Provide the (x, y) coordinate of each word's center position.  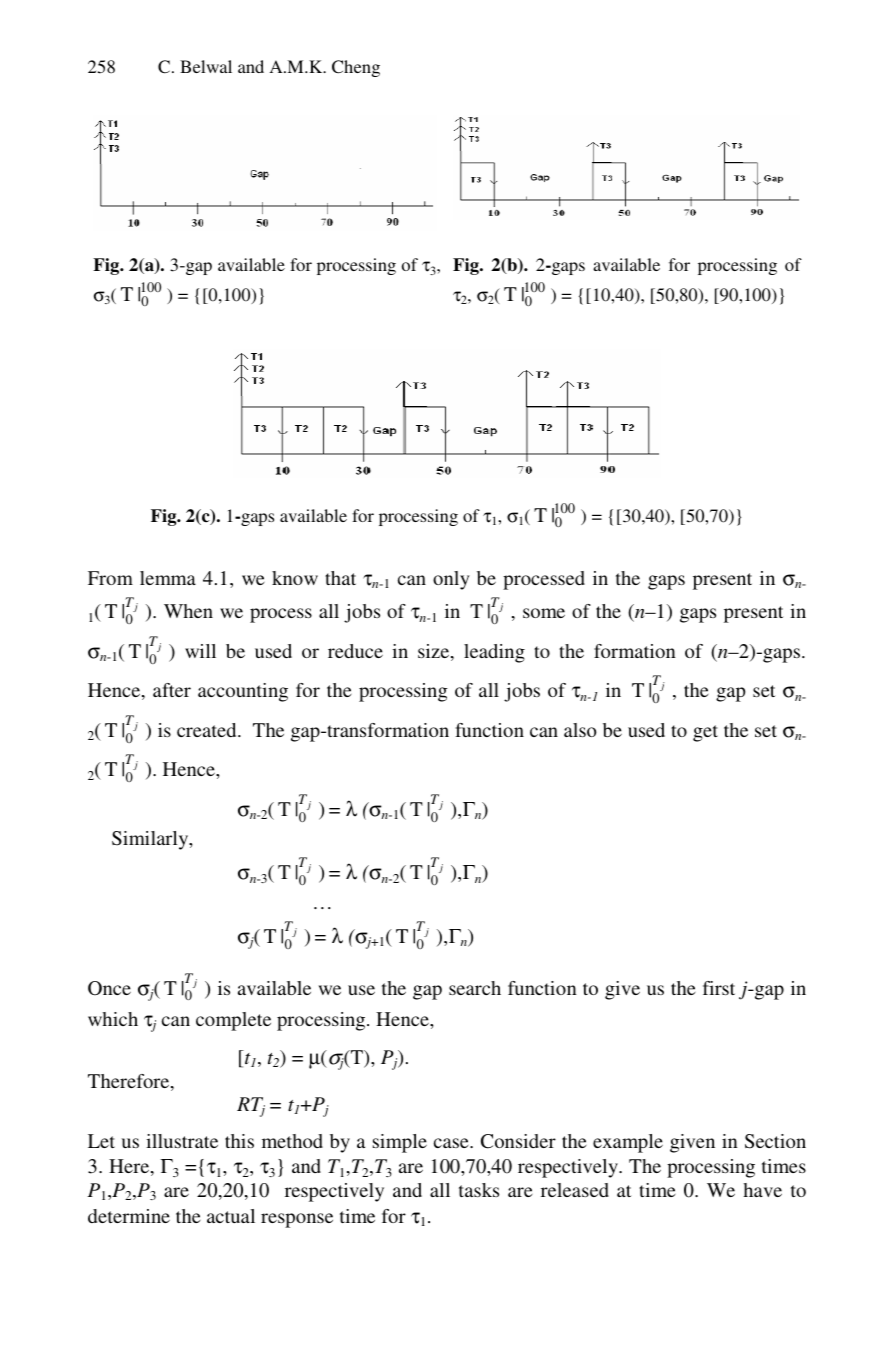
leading (494, 653)
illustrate (182, 1141)
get (705, 733)
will (200, 651)
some (544, 613)
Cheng (356, 68)
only (451, 580)
